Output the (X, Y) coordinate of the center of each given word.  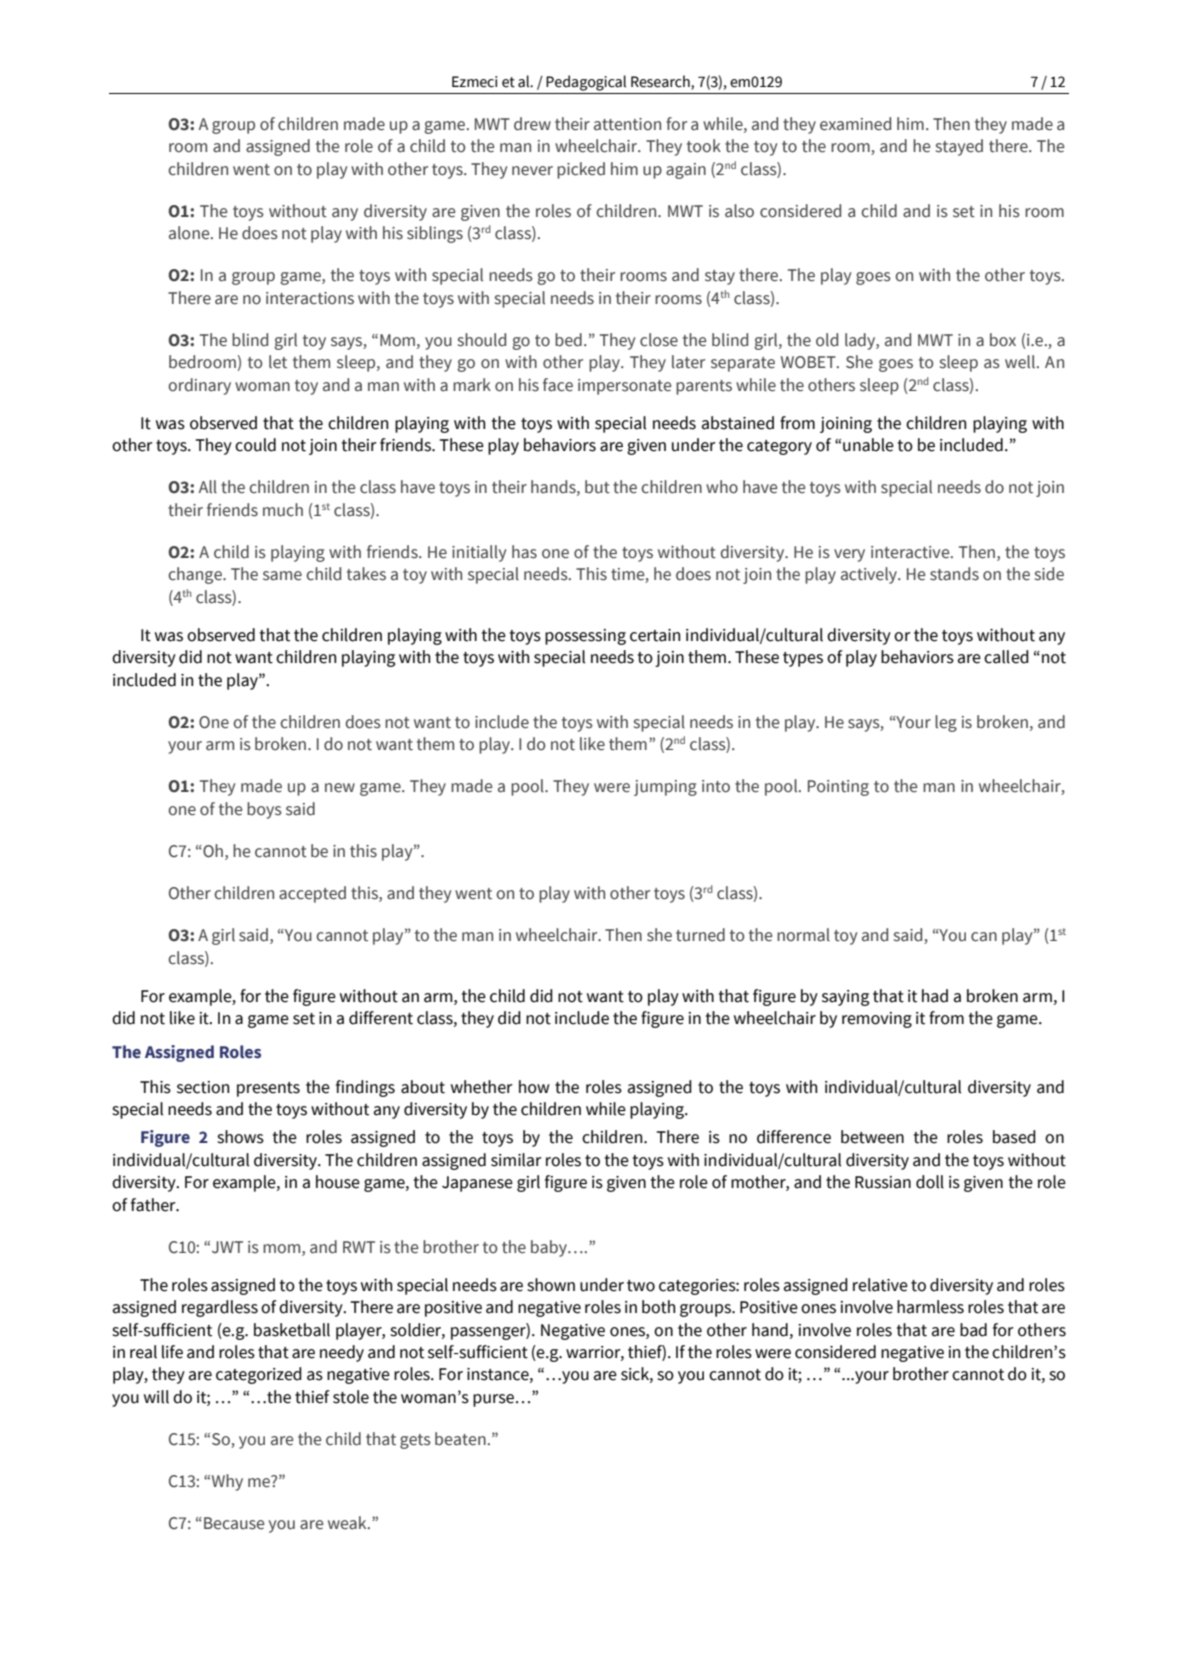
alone (190, 233)
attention (627, 124)
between (872, 1137)
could (255, 445)
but (597, 487)
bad (973, 1330)
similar (516, 1160)
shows (240, 1137)
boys (264, 810)
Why (227, 1482)
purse (493, 1400)
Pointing (838, 788)
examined (855, 124)
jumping (665, 788)
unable (868, 445)
